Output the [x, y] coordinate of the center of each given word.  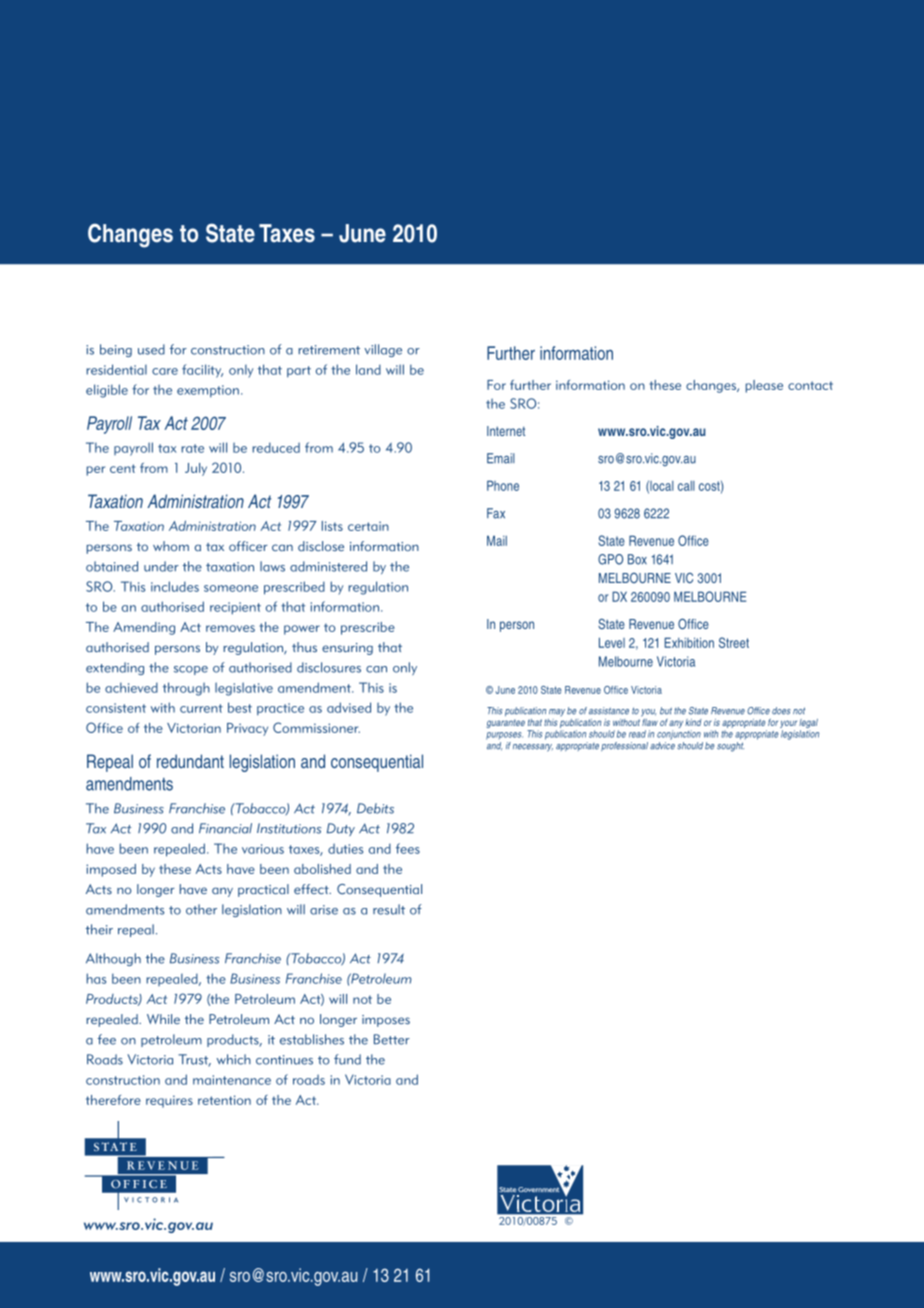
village [383, 350]
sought [730, 747]
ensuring [347, 649]
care [165, 371]
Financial [225, 828]
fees [408, 848]
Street [734, 642]
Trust [194, 1060]
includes [175, 586]
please [764, 386]
